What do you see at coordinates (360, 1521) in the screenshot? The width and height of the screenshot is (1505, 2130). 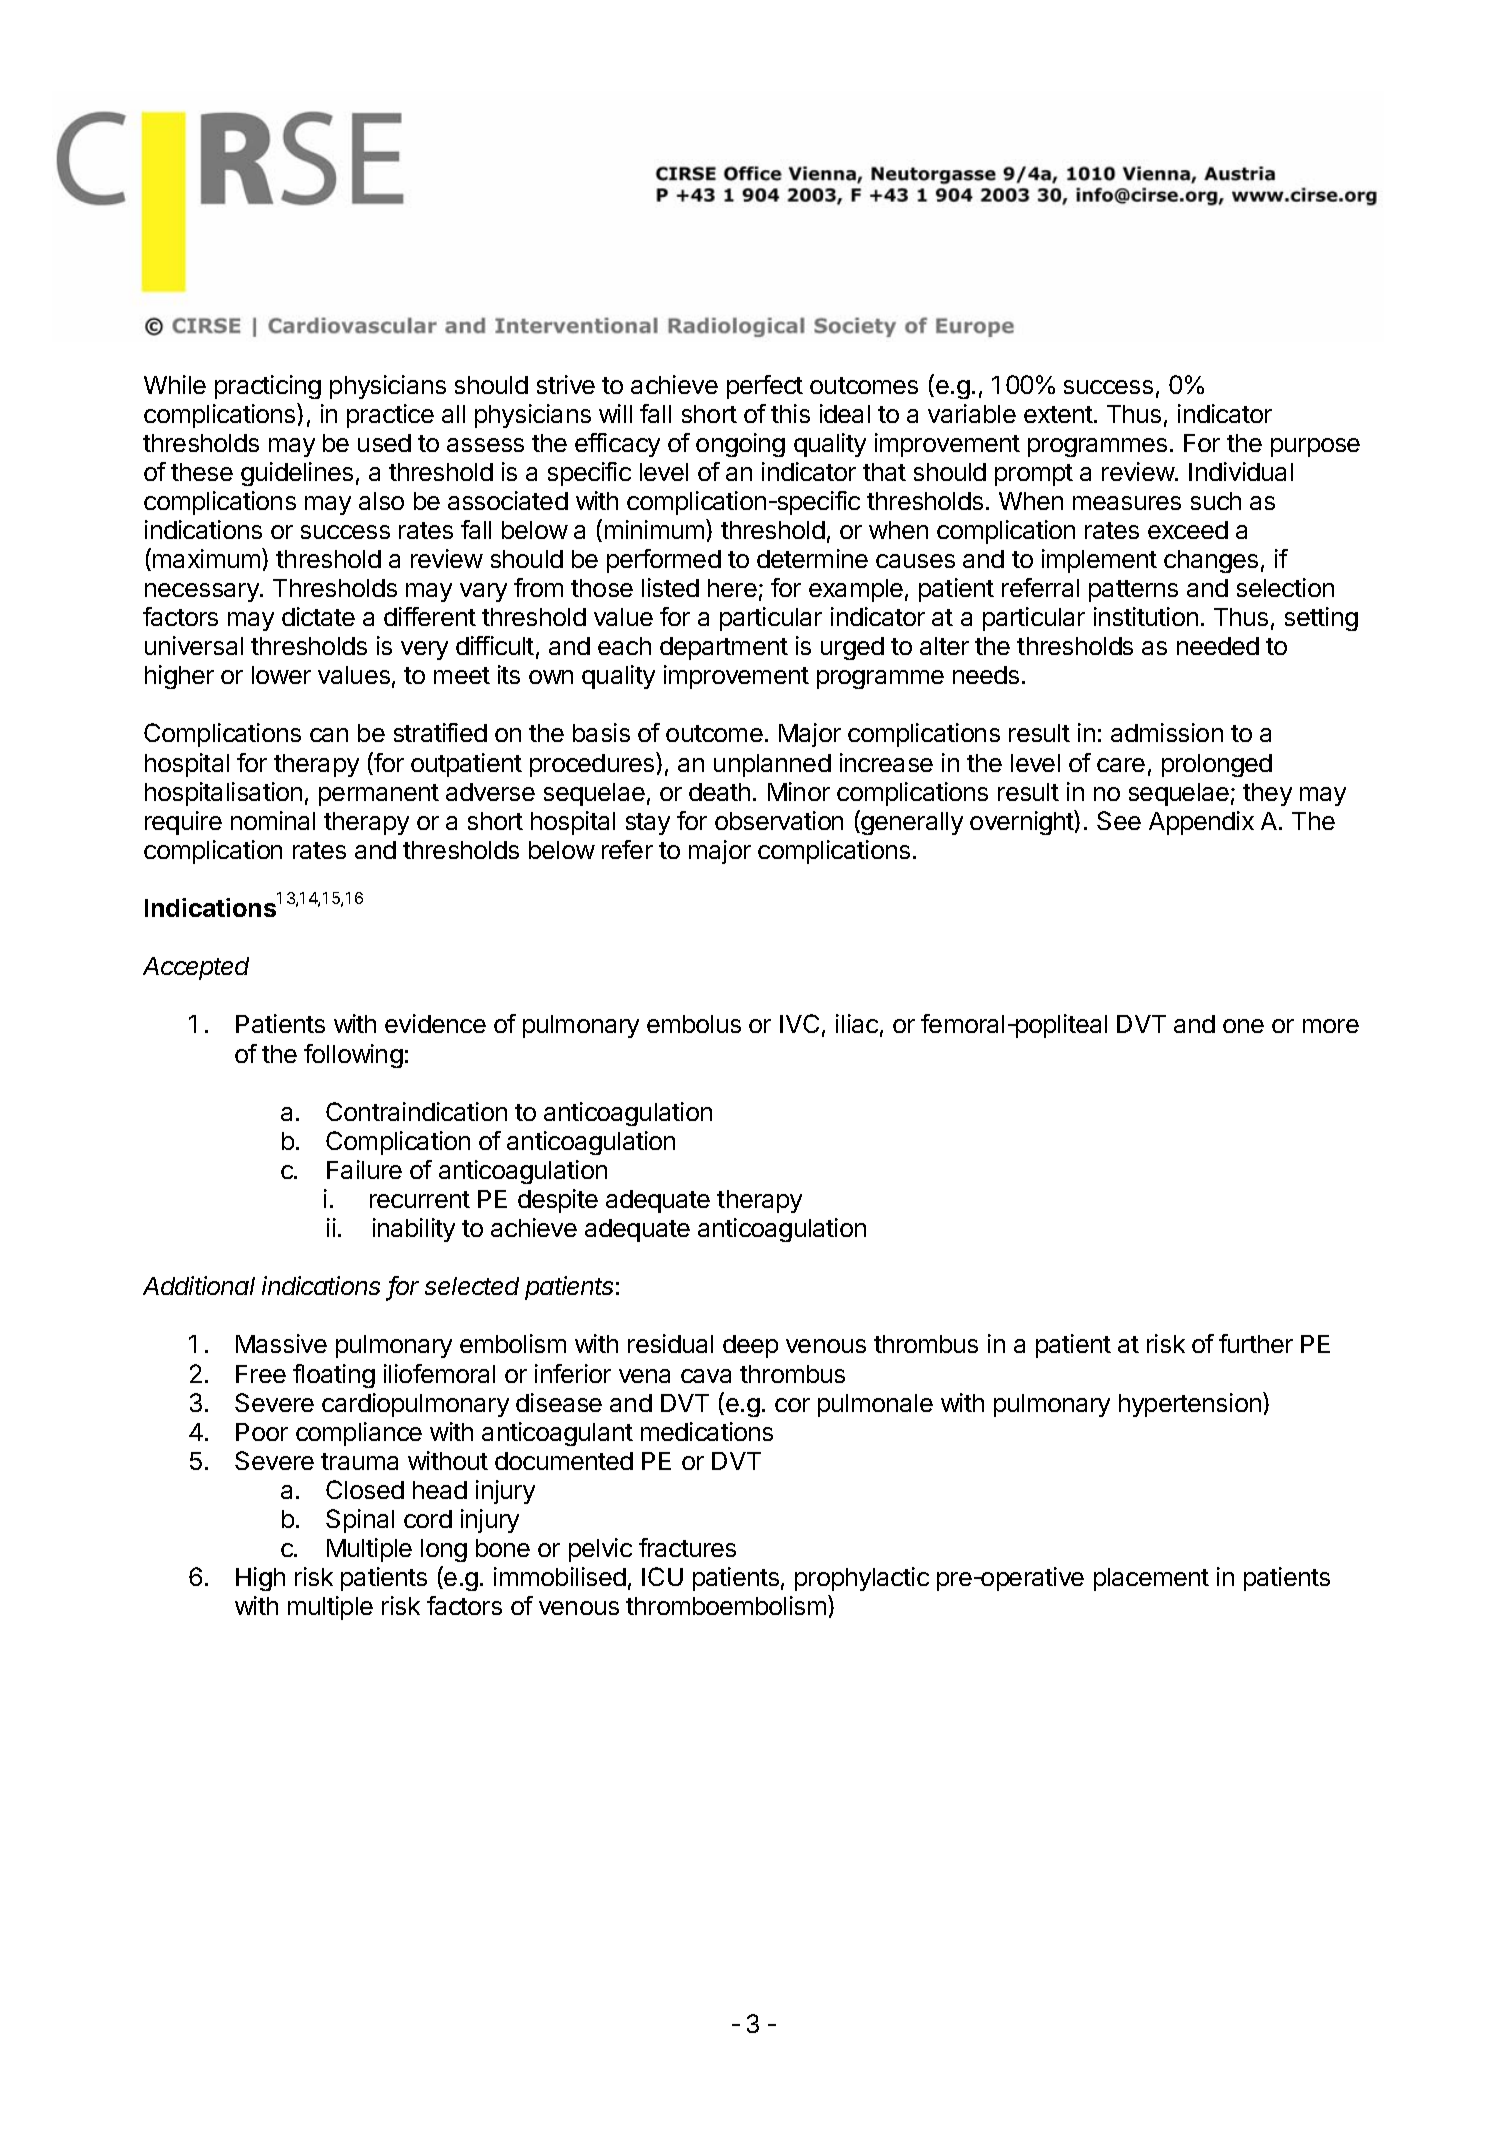 I see `Spinal` at bounding box center [360, 1521].
